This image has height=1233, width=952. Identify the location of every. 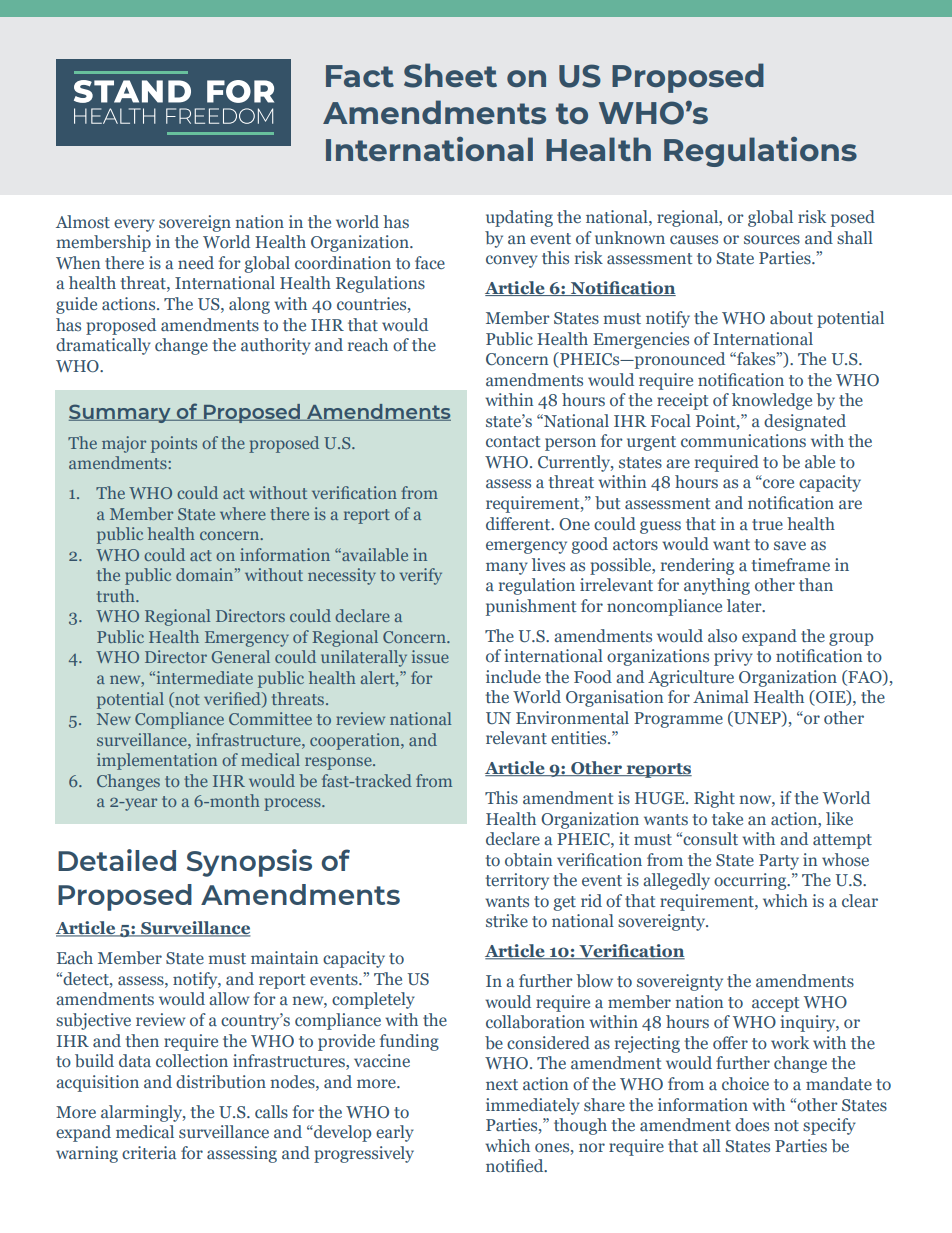
(134, 225).
